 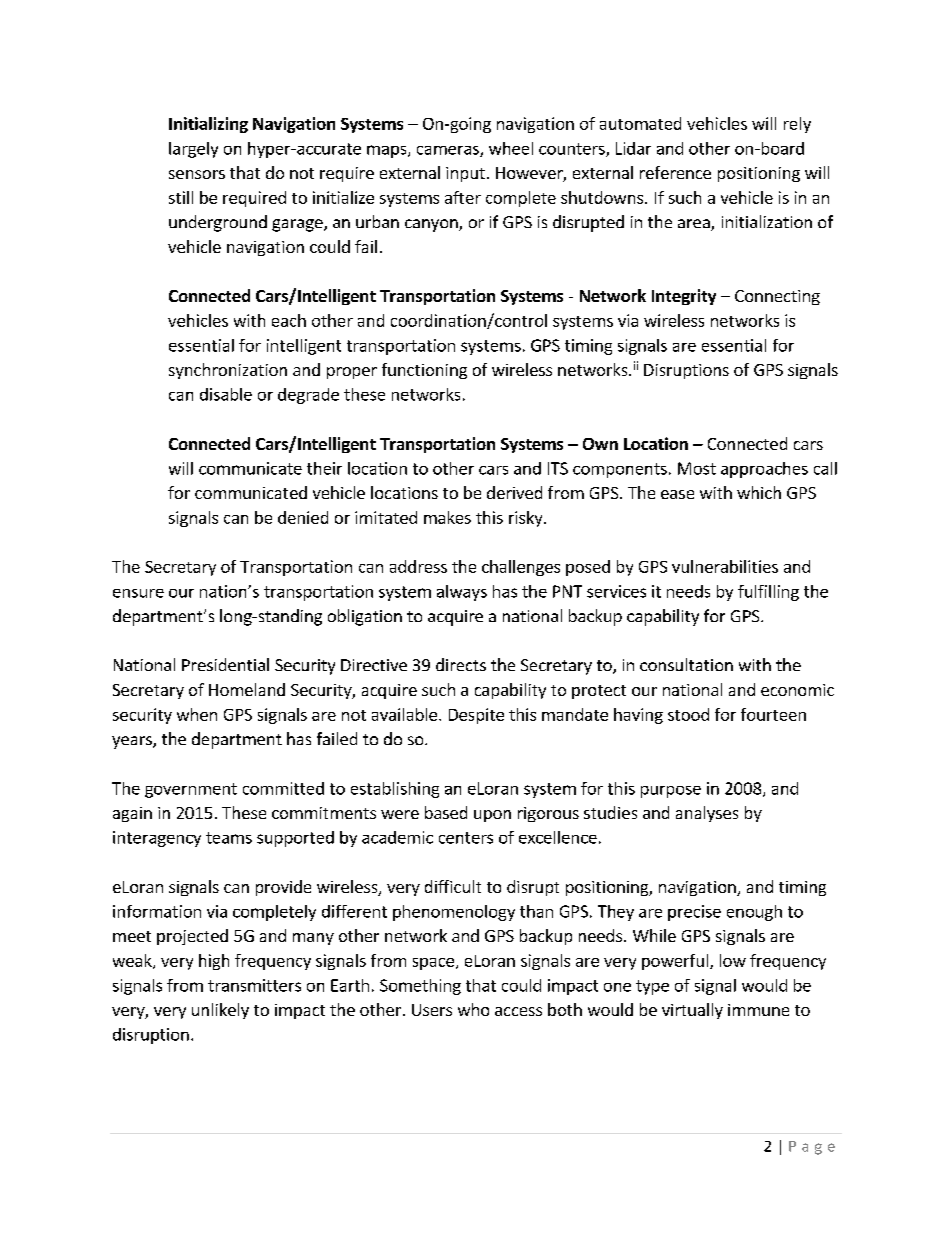 What do you see at coordinates (193, 150) in the page?
I see `largely` at bounding box center [193, 150].
